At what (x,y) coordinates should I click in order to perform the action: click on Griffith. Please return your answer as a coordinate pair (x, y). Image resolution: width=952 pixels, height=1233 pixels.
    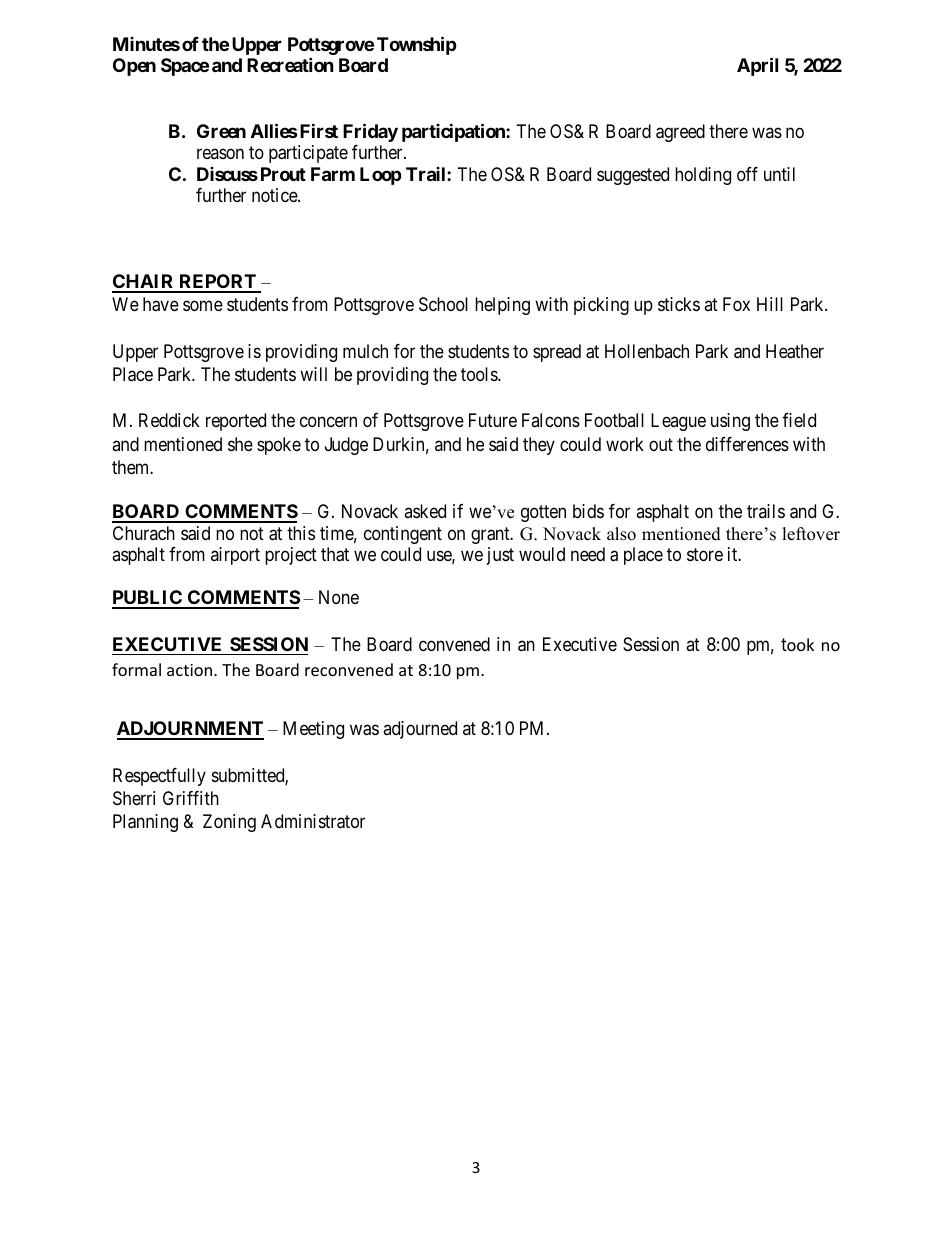
    Looking at the image, I should click on (191, 798).
